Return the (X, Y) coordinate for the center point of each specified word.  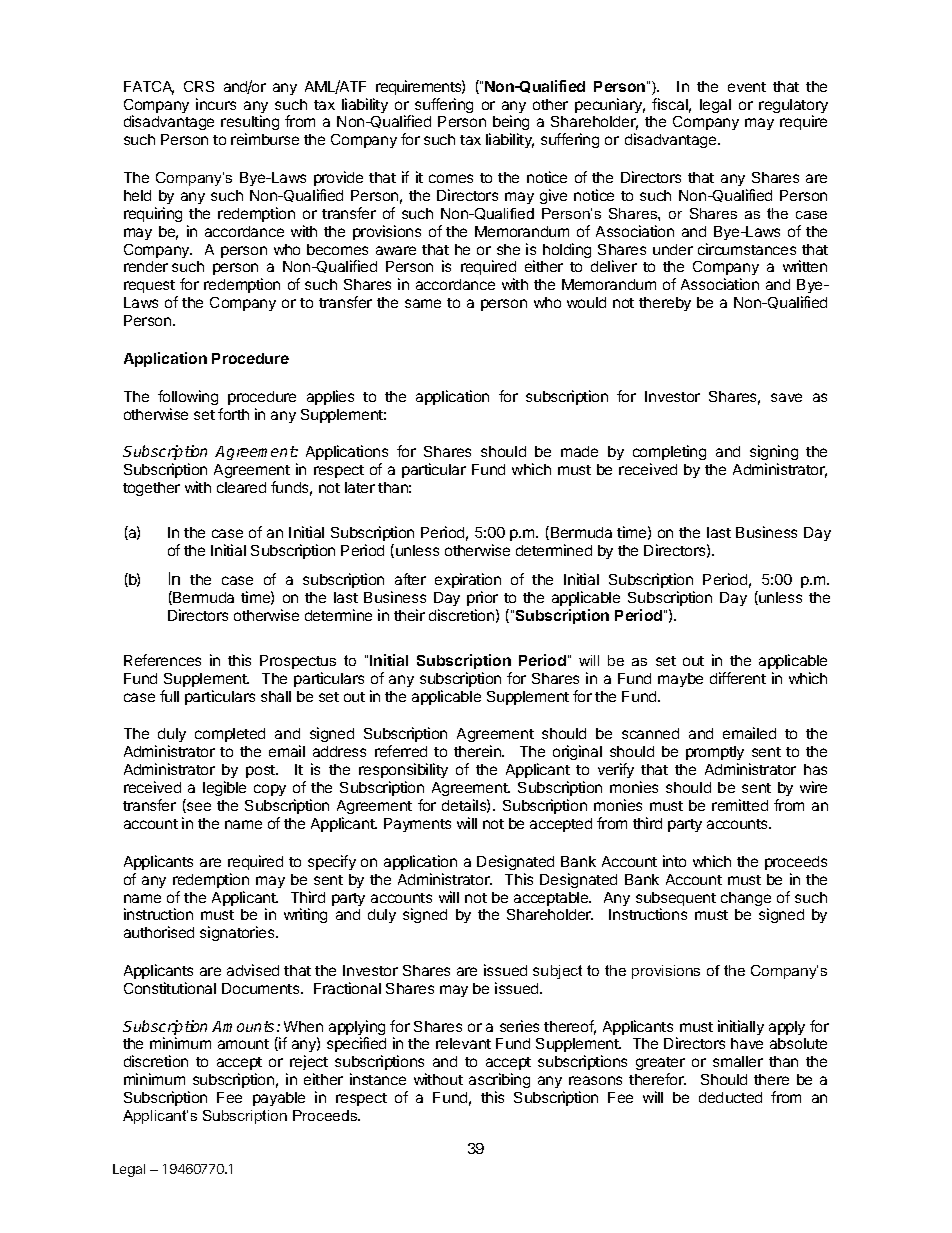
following (188, 397)
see (198, 807)
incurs (216, 104)
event (747, 87)
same (423, 303)
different (738, 678)
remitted (740, 805)
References (162, 660)
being (511, 124)
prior (482, 598)
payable (279, 1099)
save (786, 397)
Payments (417, 825)
